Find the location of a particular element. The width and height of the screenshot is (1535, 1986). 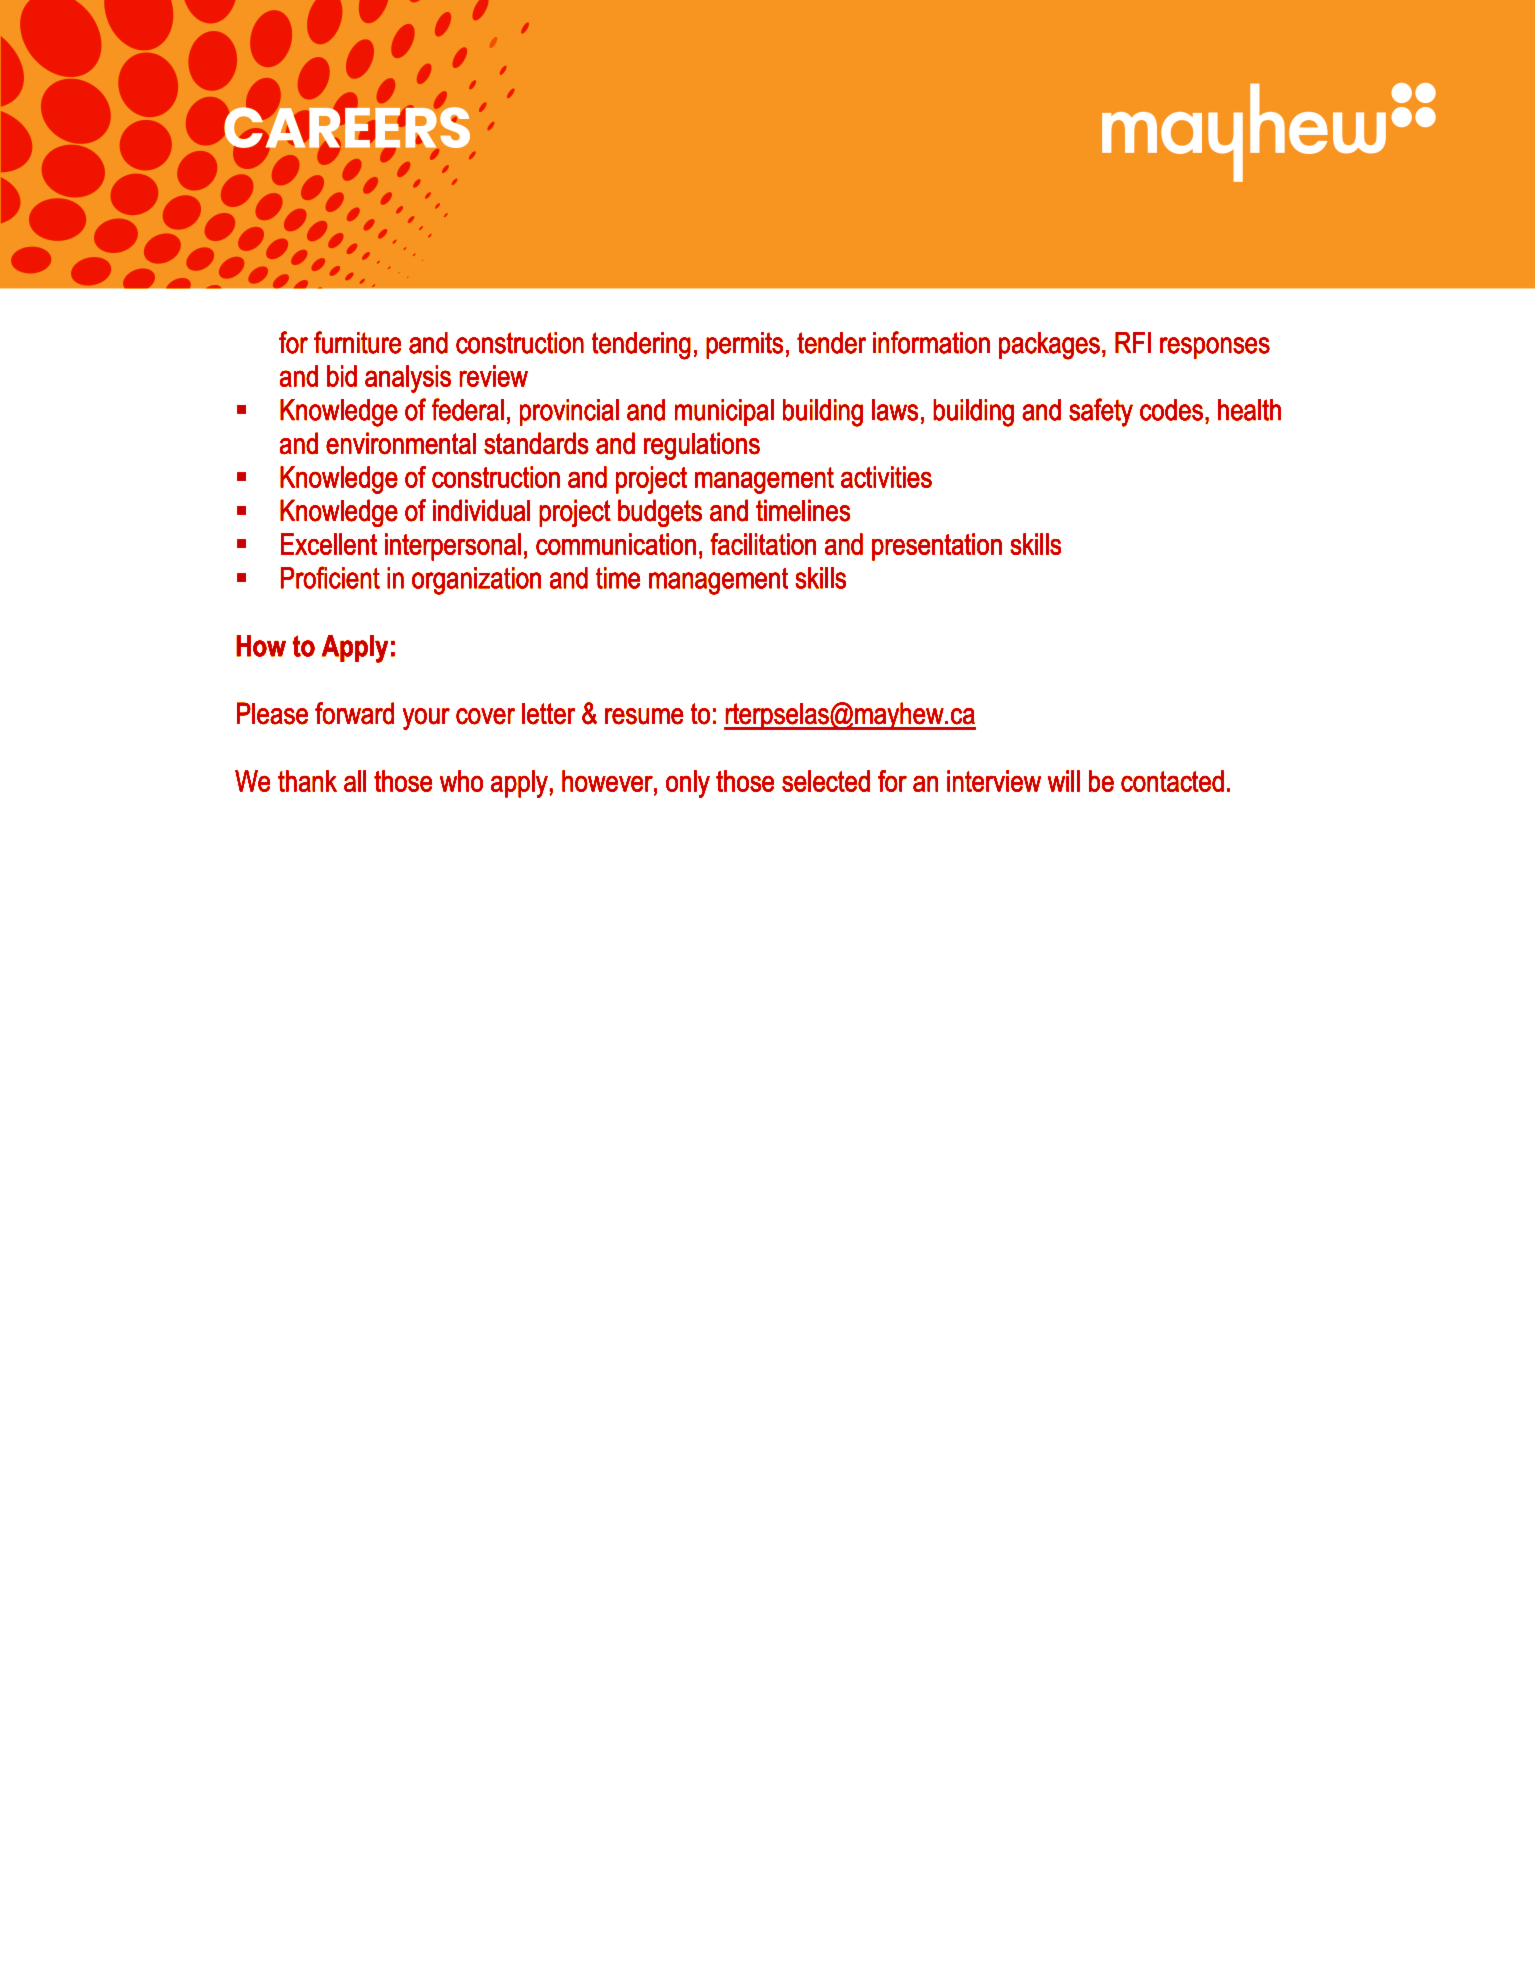

all is located at coordinates (355, 781).
